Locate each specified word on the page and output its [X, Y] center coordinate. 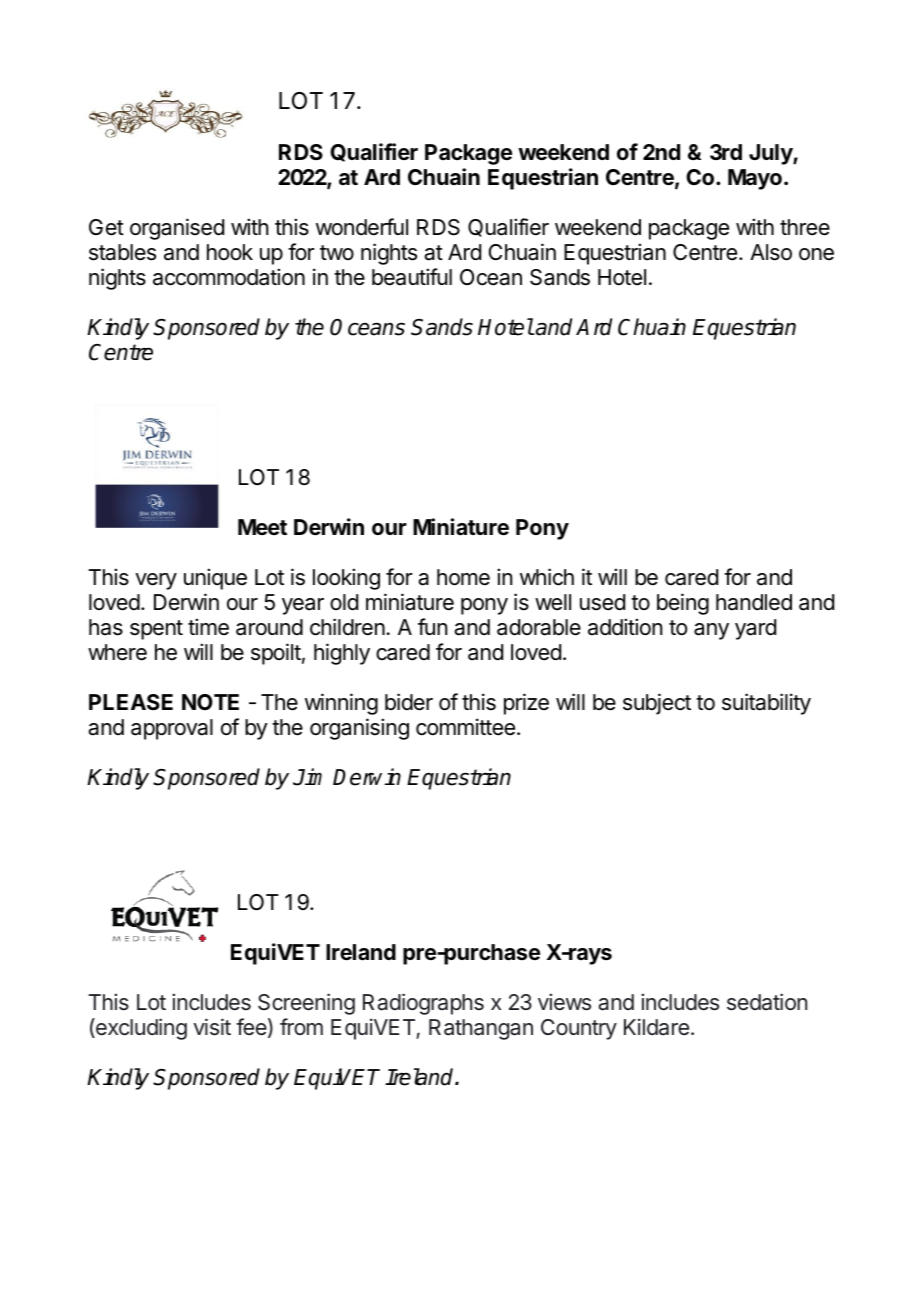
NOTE [210, 702]
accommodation [229, 277]
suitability [766, 704]
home [463, 577]
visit [212, 1027]
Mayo [755, 179]
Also [771, 252]
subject [657, 704]
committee [465, 727]
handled [754, 602]
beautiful [412, 277]
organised [177, 229]
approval [172, 729]
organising [359, 729]
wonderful [362, 227]
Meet [262, 527]
